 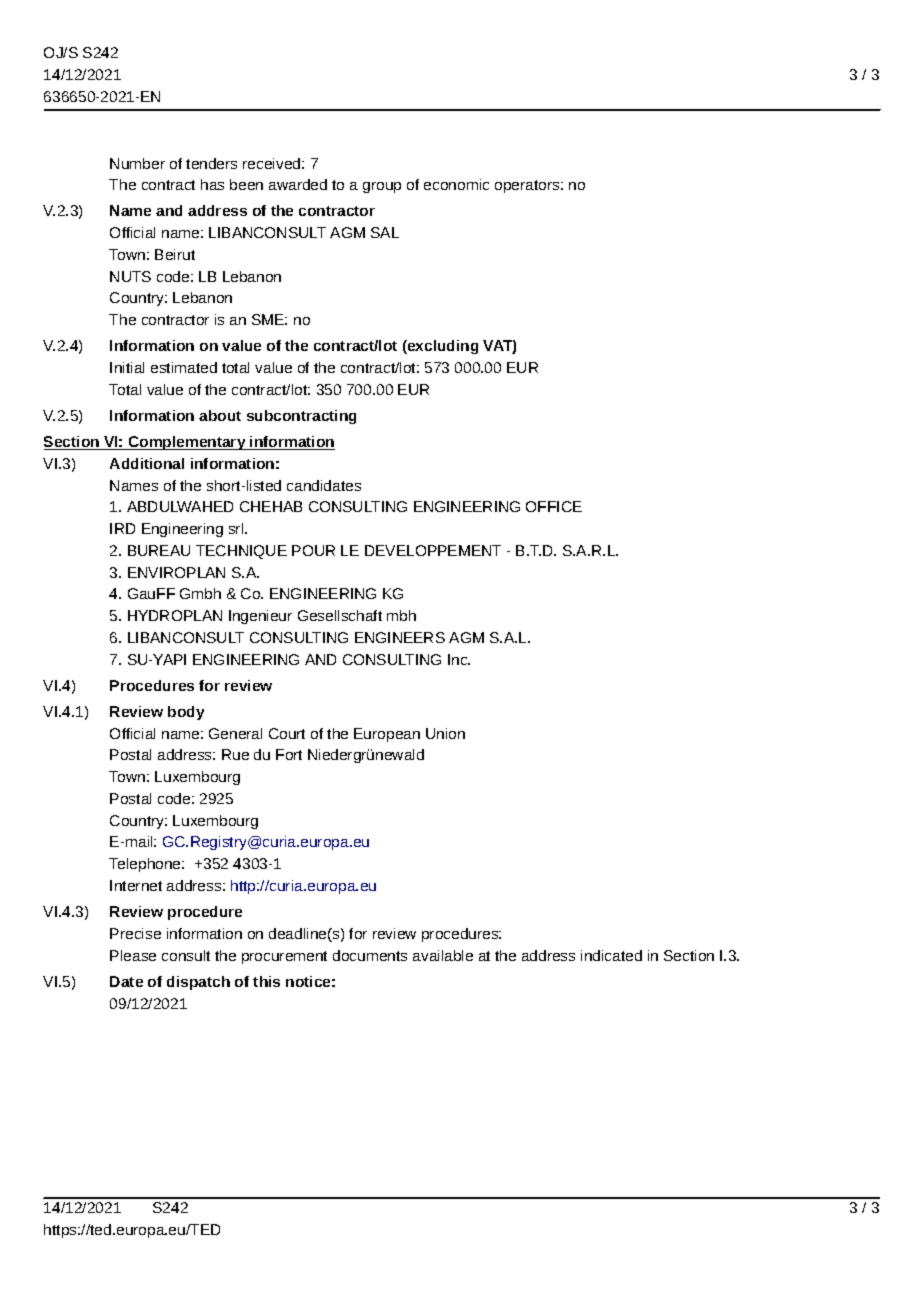 What do you see at coordinates (382, 187) in the document?
I see `group` at bounding box center [382, 187].
